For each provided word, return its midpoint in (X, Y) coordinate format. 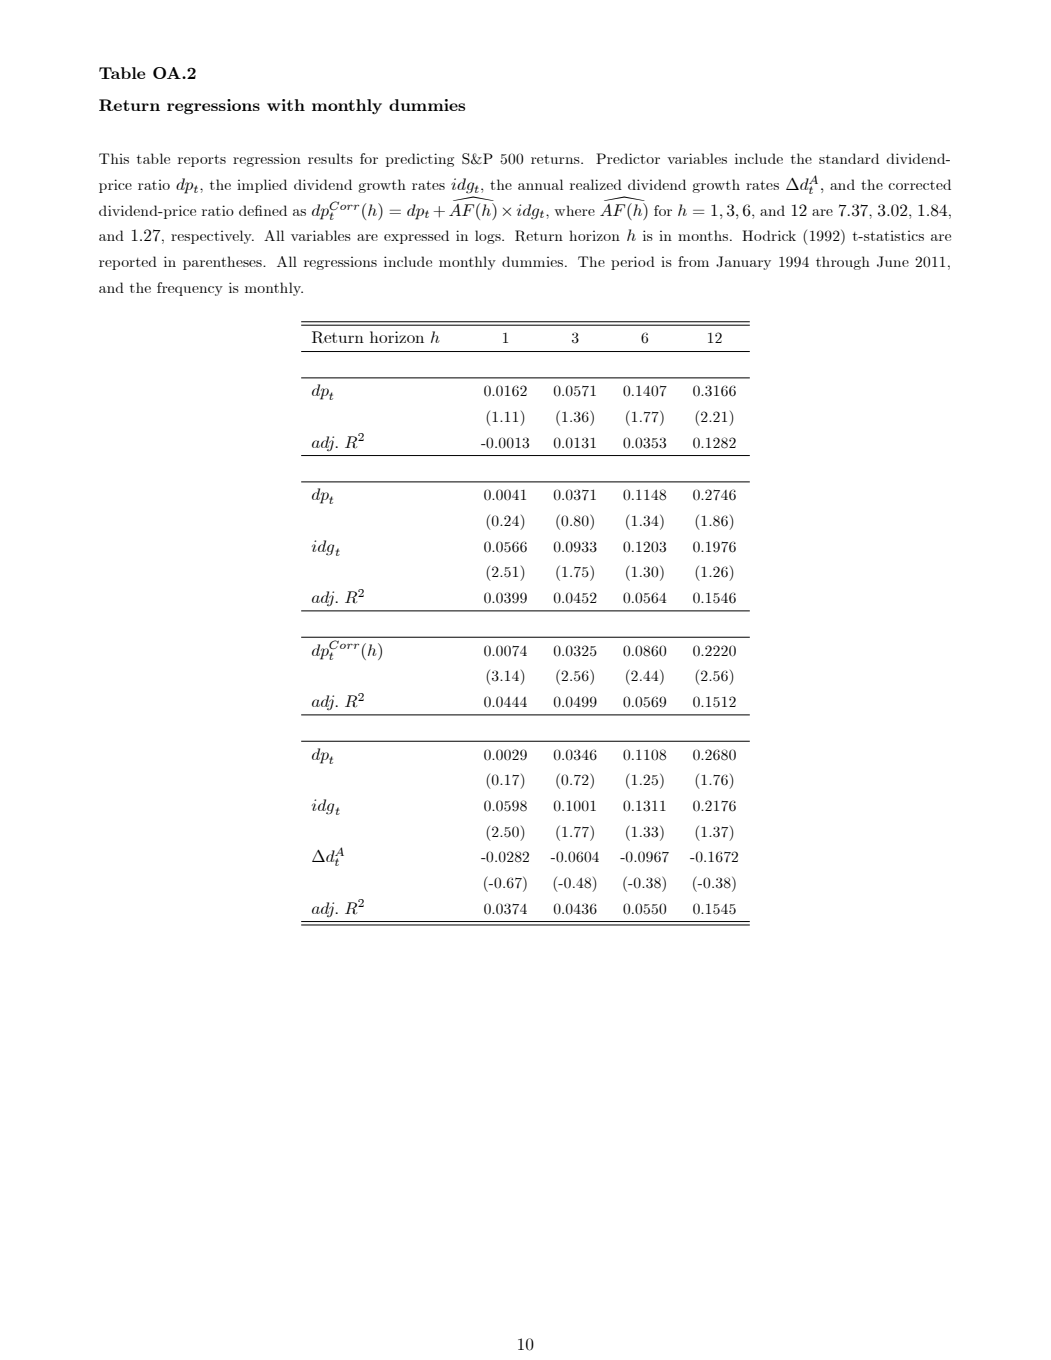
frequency (190, 289)
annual (540, 184)
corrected (919, 184)
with (286, 105)
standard (849, 158)
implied (262, 186)
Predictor (628, 158)
